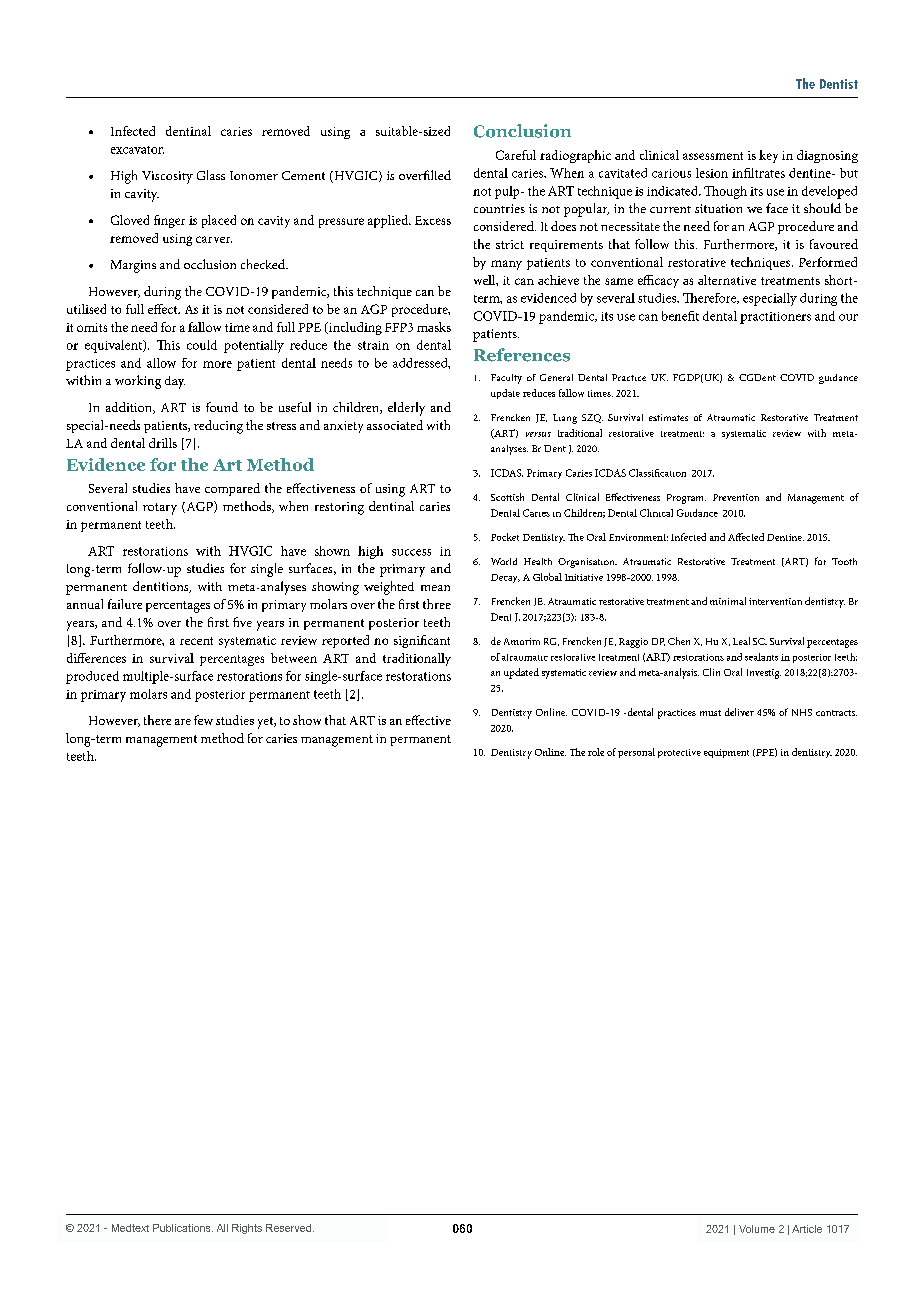 The image size is (924, 1308). What do you see at coordinates (183, 1228) in the page?
I see `Publications` at bounding box center [183, 1228].
